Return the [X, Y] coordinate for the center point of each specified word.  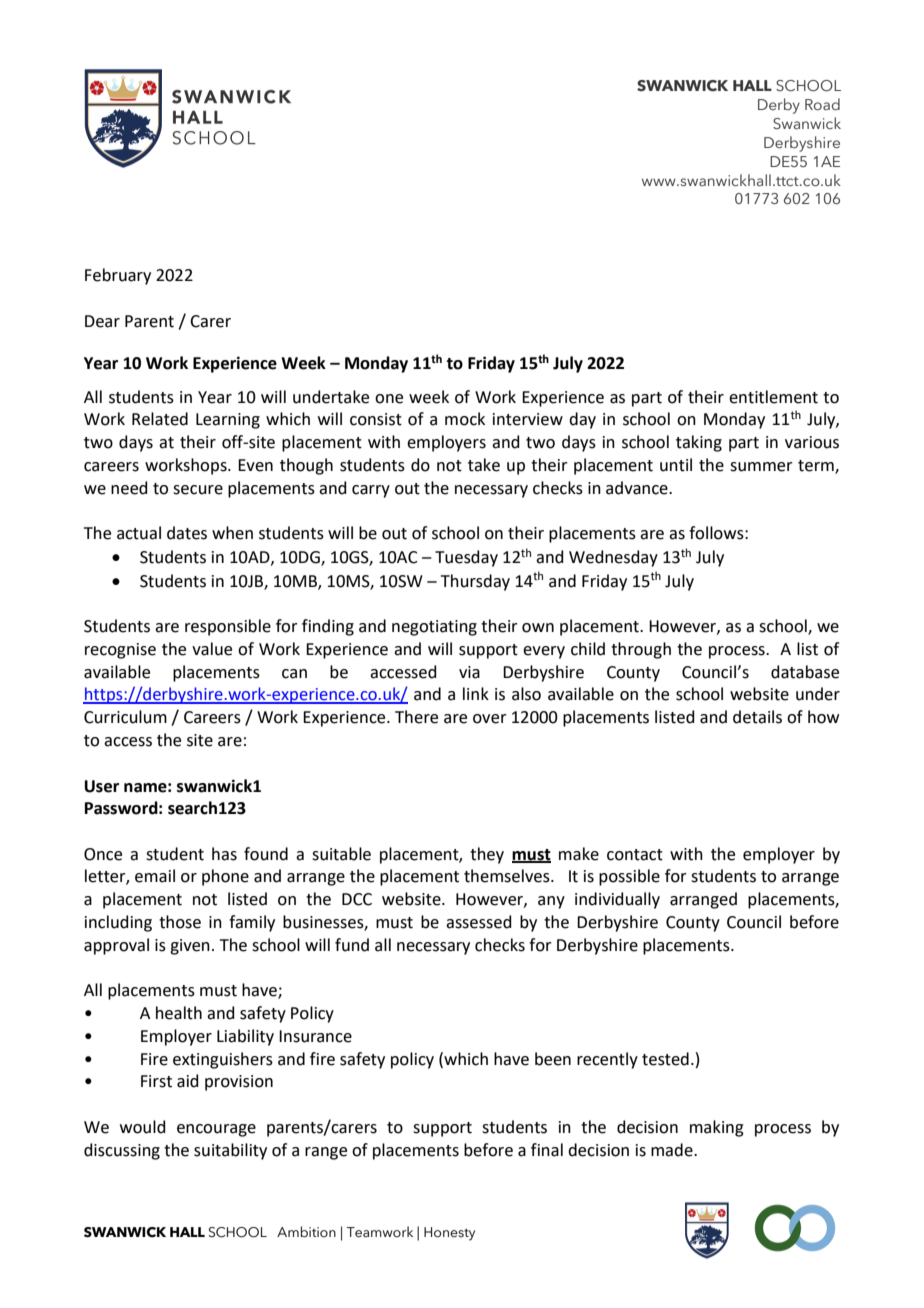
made [673, 1150]
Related [160, 419]
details [757, 717]
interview [528, 419]
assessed [479, 922]
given [190, 947]
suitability [230, 1151]
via [469, 672]
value [212, 649]
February [118, 276]
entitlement [773, 397]
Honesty [449, 1234]
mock [465, 419]
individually [617, 900]
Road [822, 104]
